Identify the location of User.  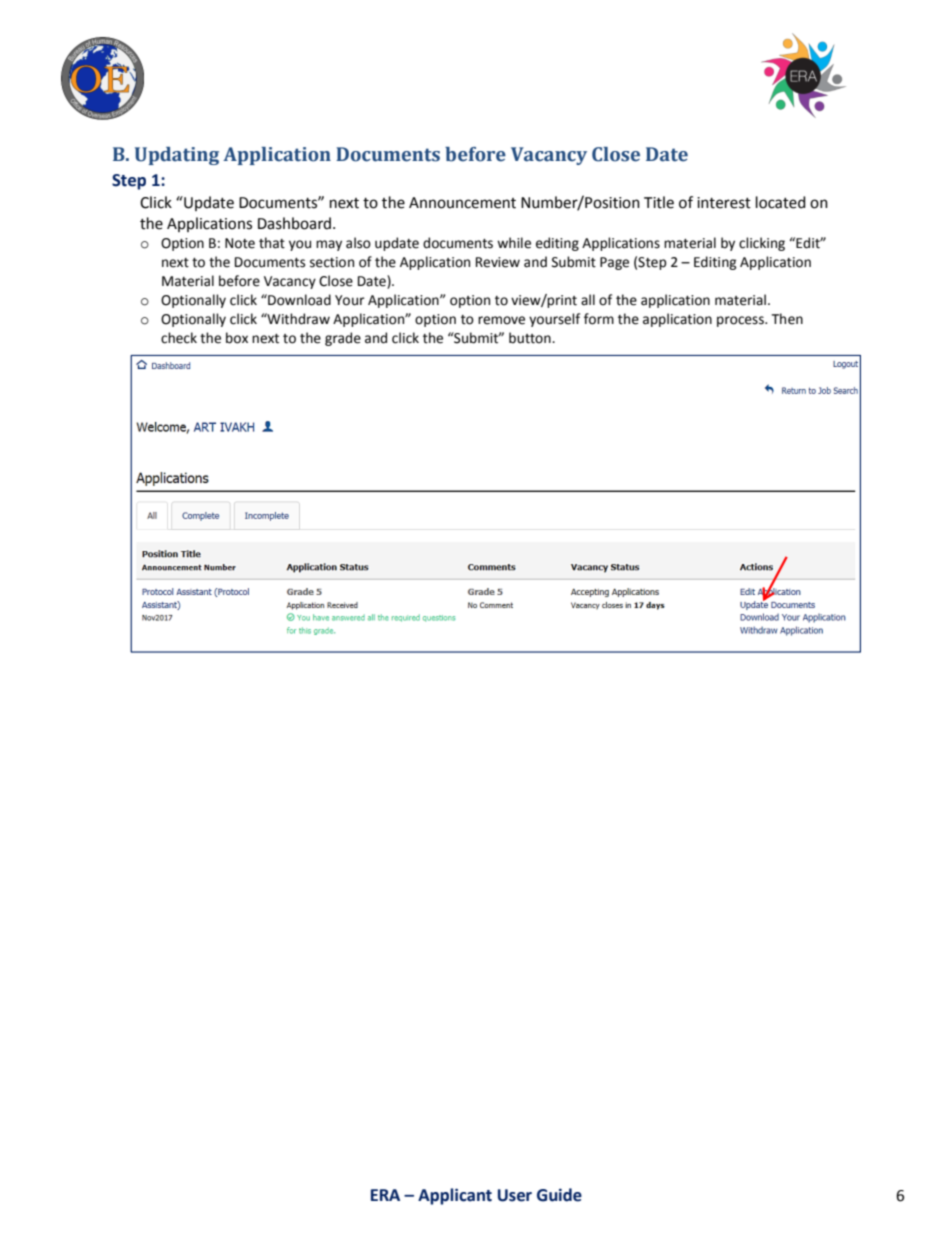
(515, 1195).
